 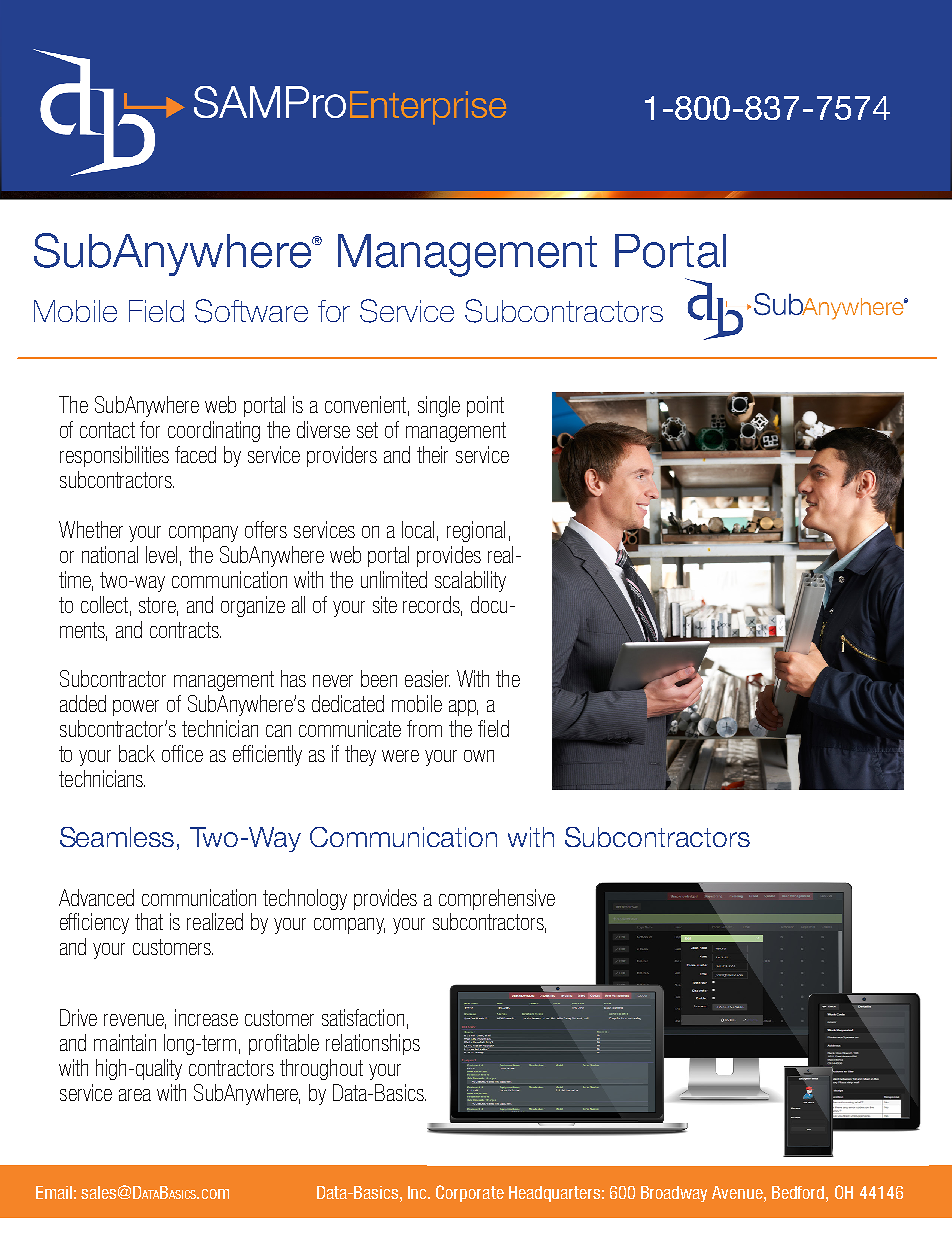 I want to click on Email, so click(x=54, y=1192).
